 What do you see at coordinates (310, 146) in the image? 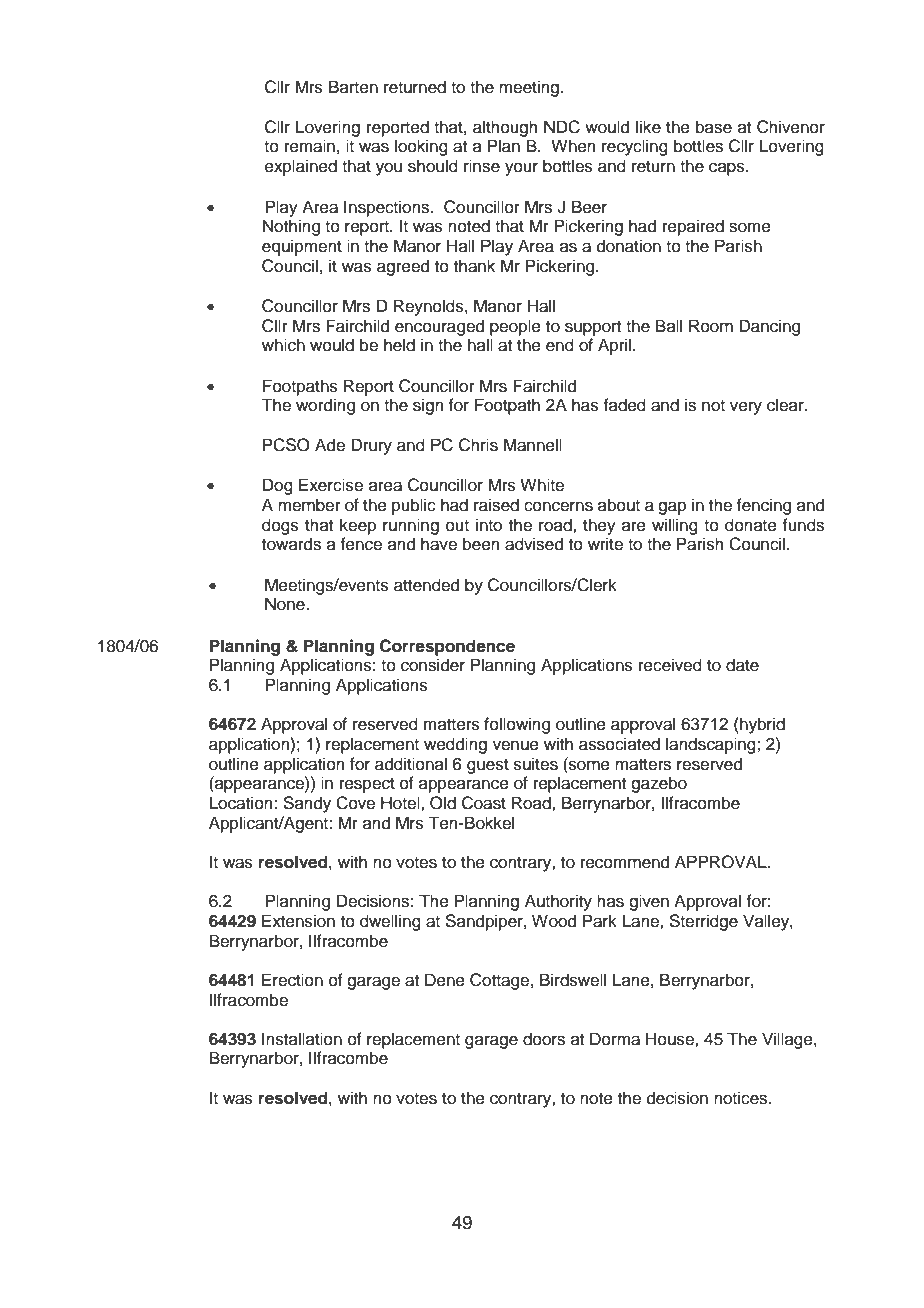
I see `remain` at bounding box center [310, 146].
